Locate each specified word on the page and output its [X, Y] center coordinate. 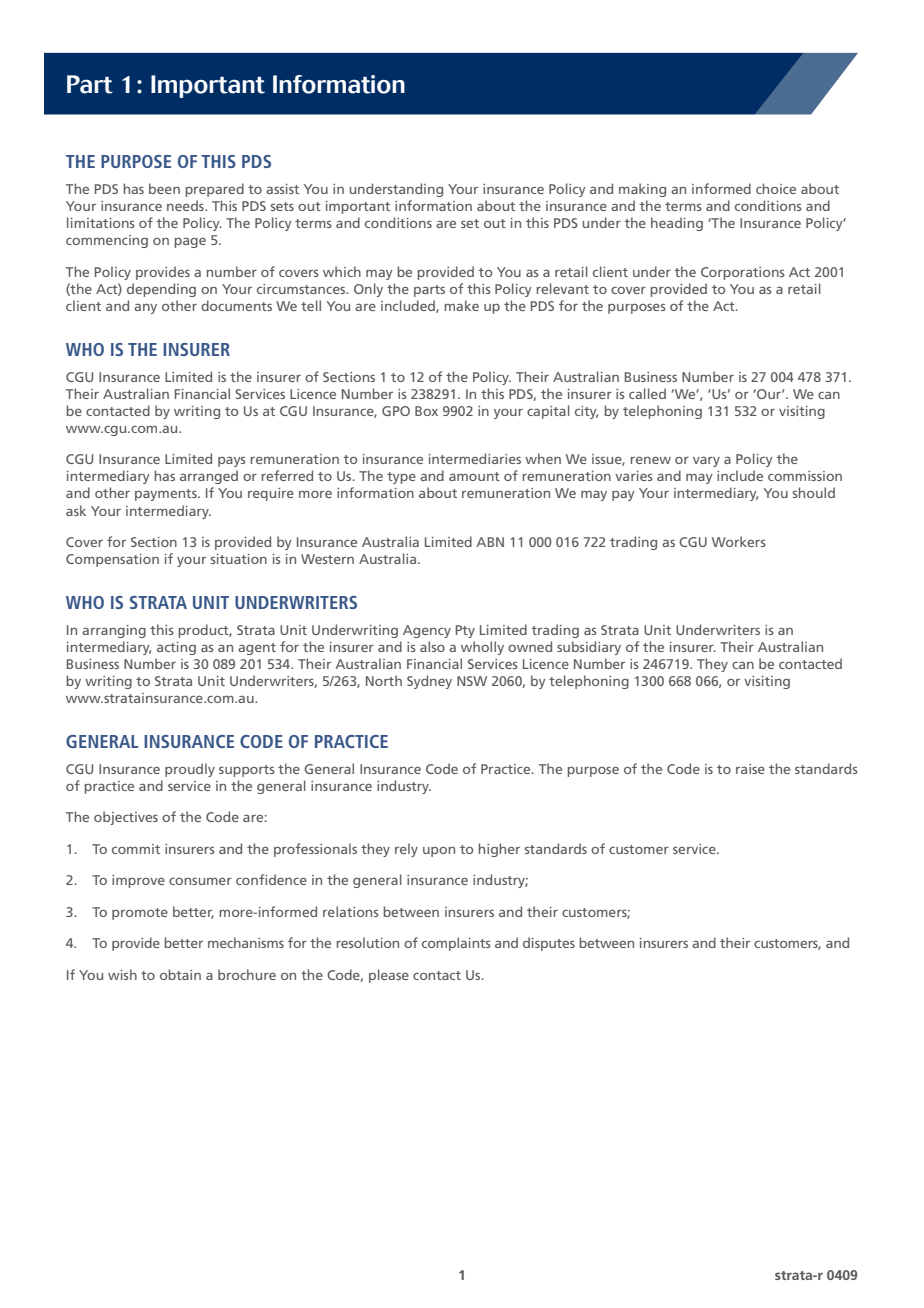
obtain [180, 974]
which [342, 271]
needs [186, 205]
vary [706, 461]
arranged [209, 477]
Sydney [429, 682]
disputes [549, 944]
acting [176, 648]
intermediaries [475, 458]
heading [677, 224]
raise [750, 769]
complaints [456, 944]
